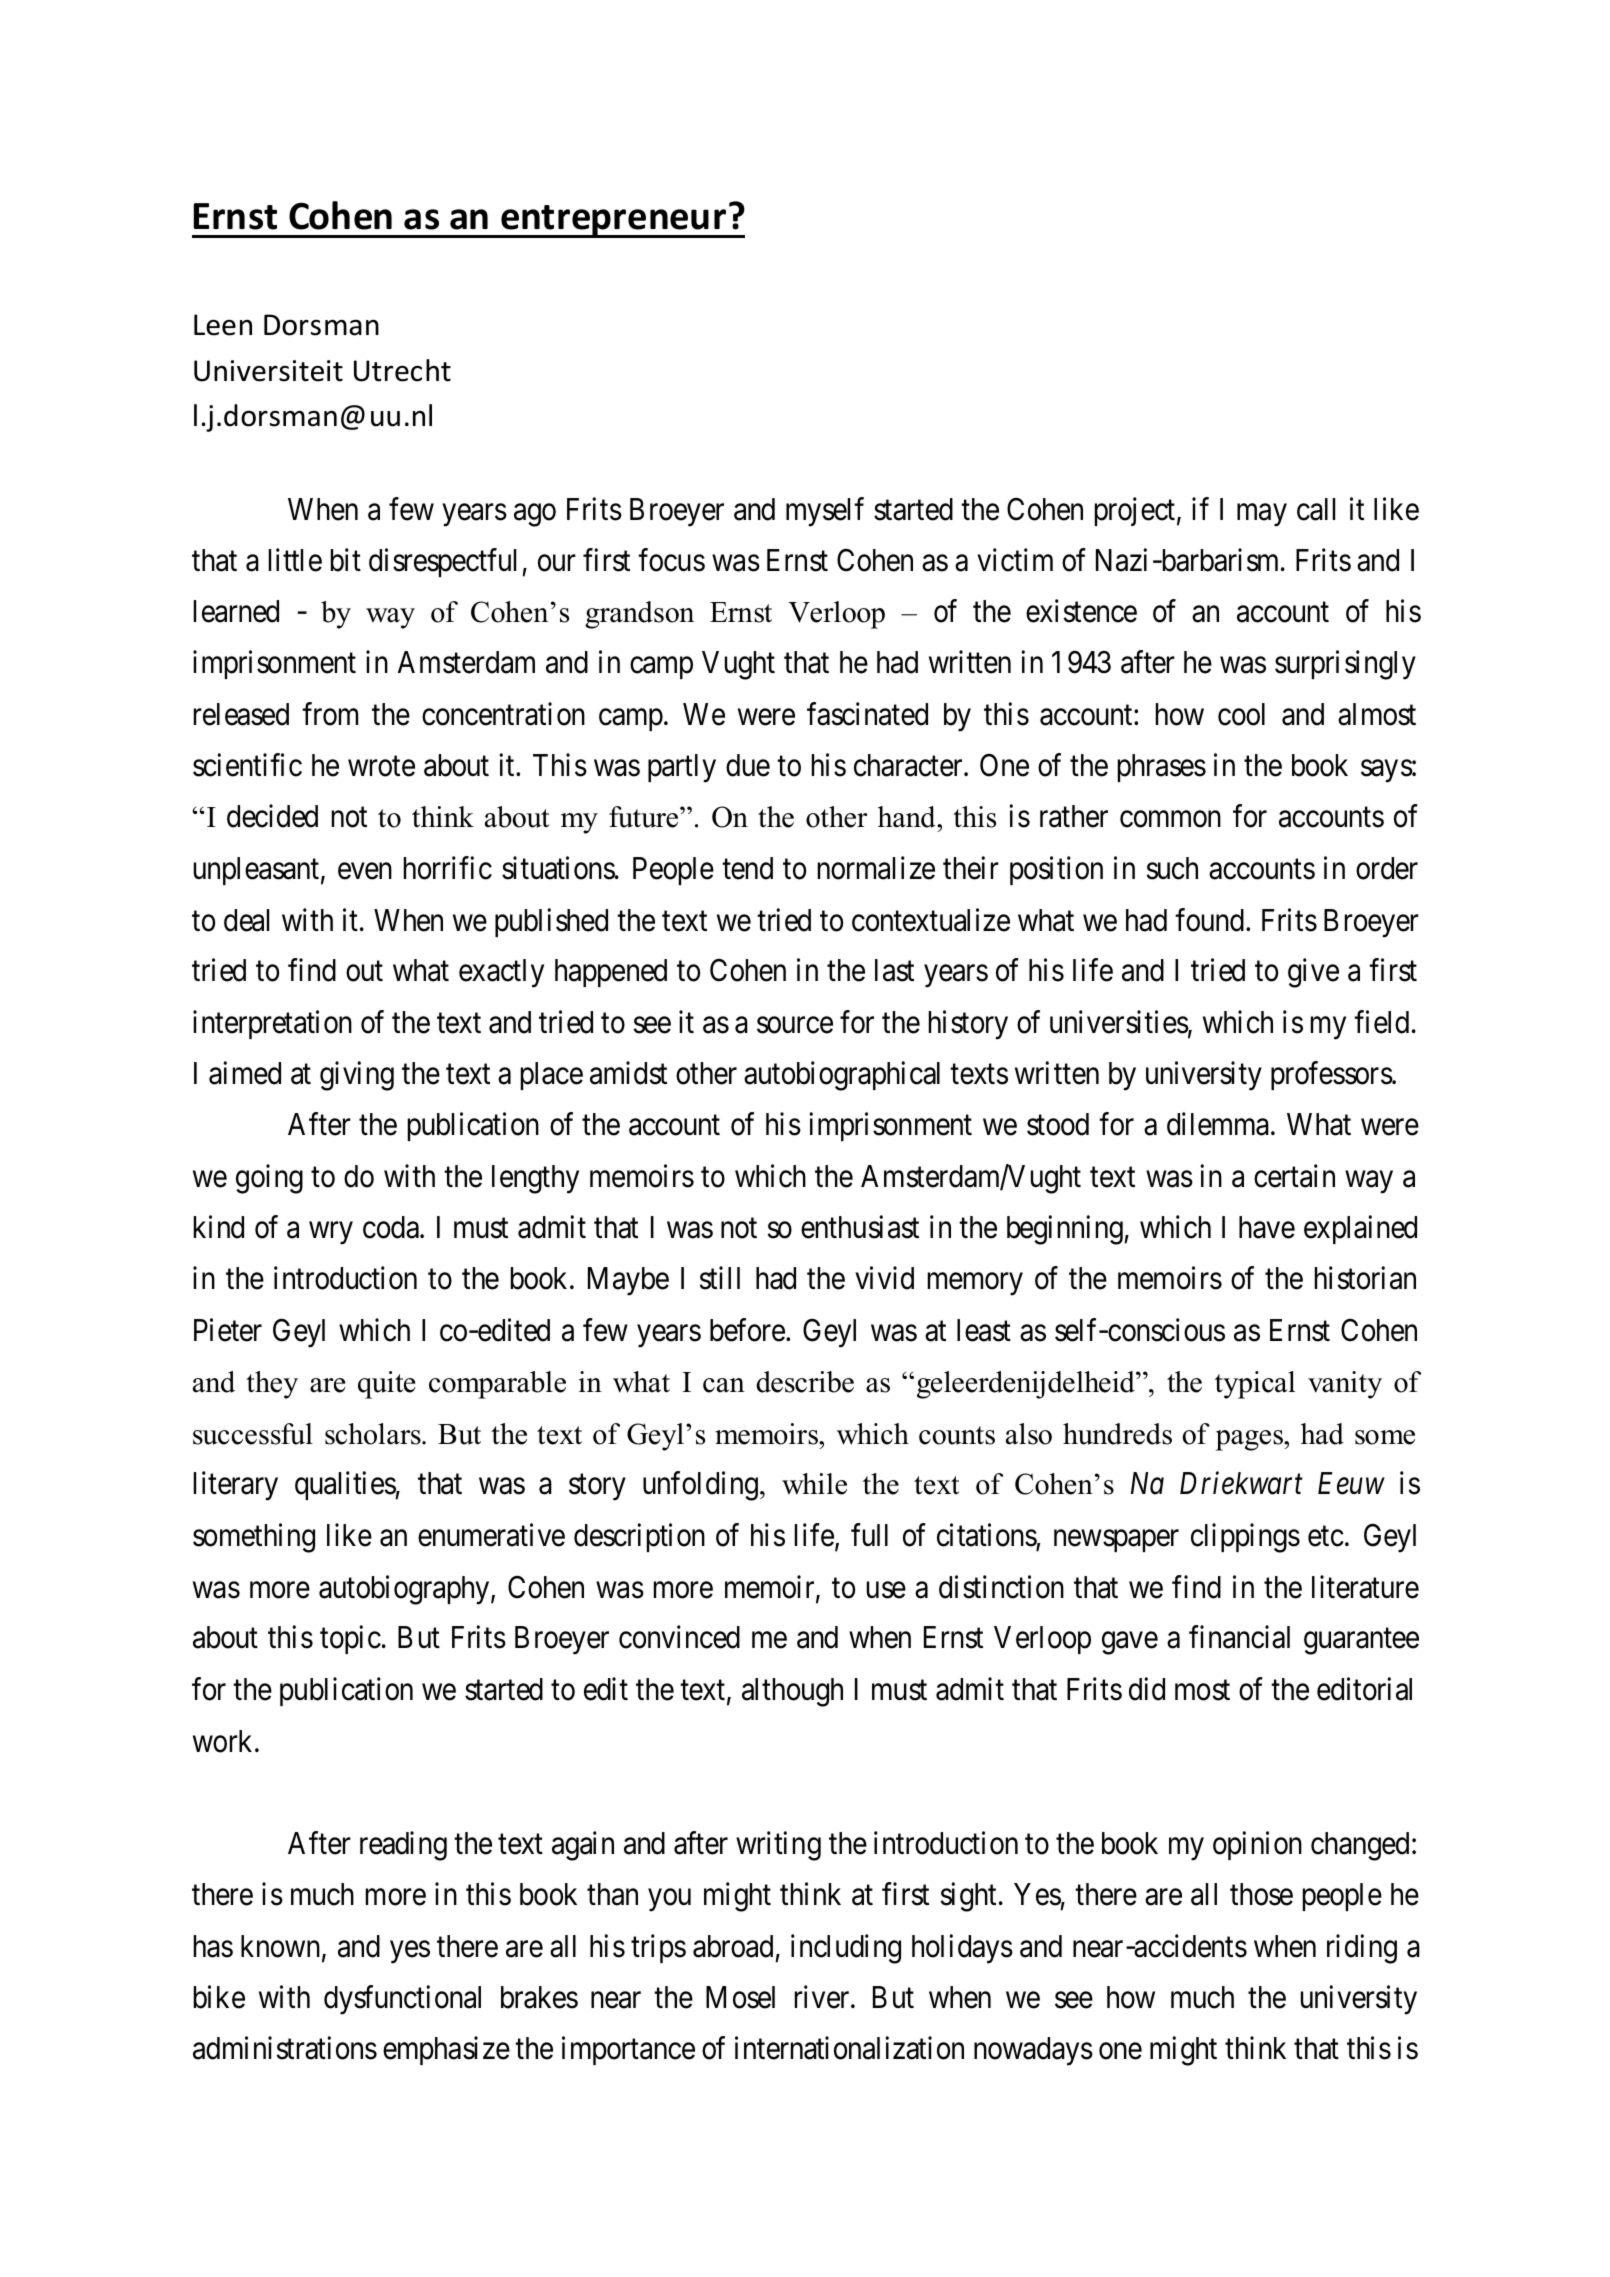 The height and width of the image is (2277, 1610). Describe the element at coordinates (1345, 665) in the image. I see `surprisingly` at that location.
